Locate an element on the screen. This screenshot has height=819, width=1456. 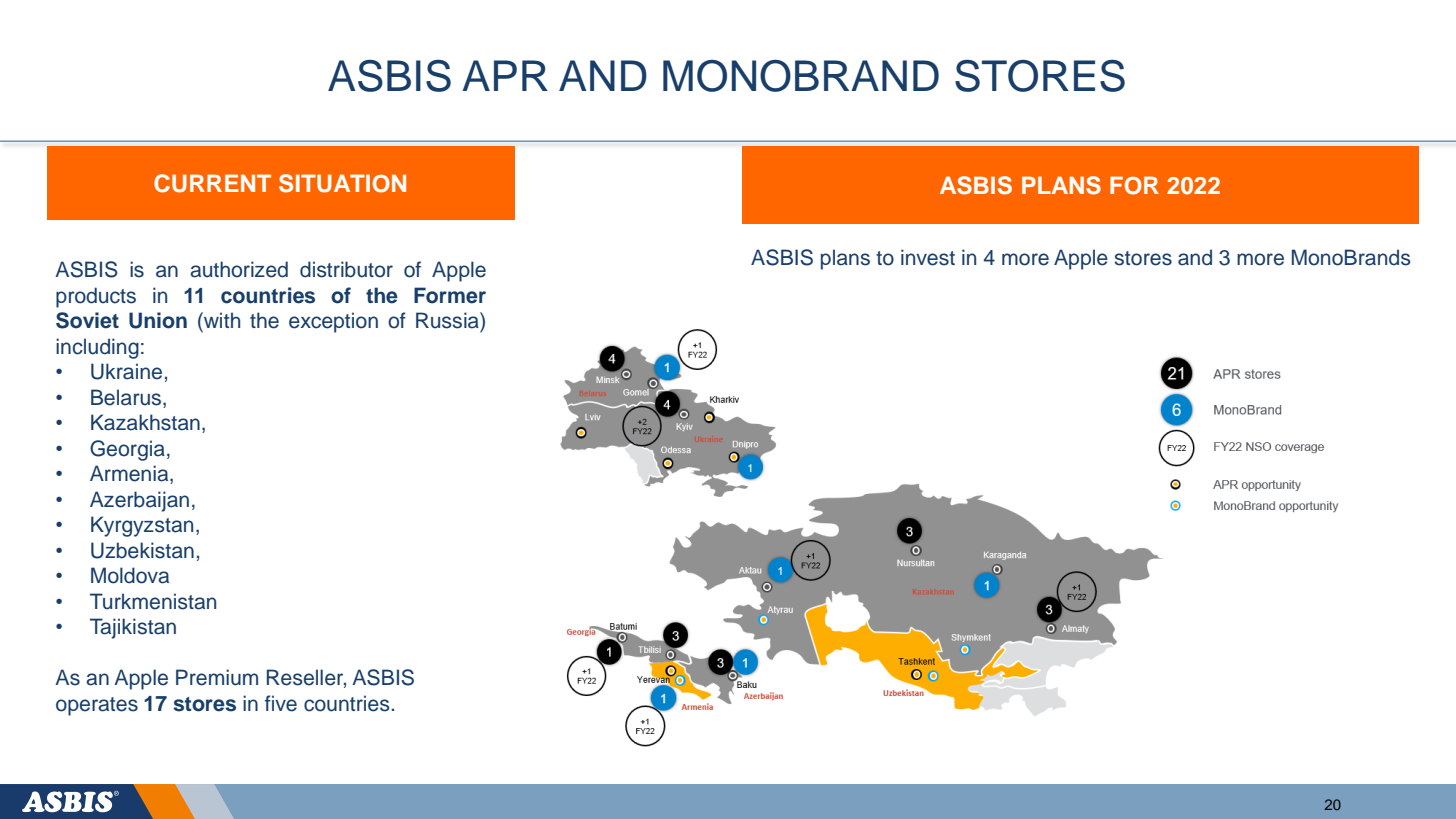
CURRENT is located at coordinates (212, 183).
